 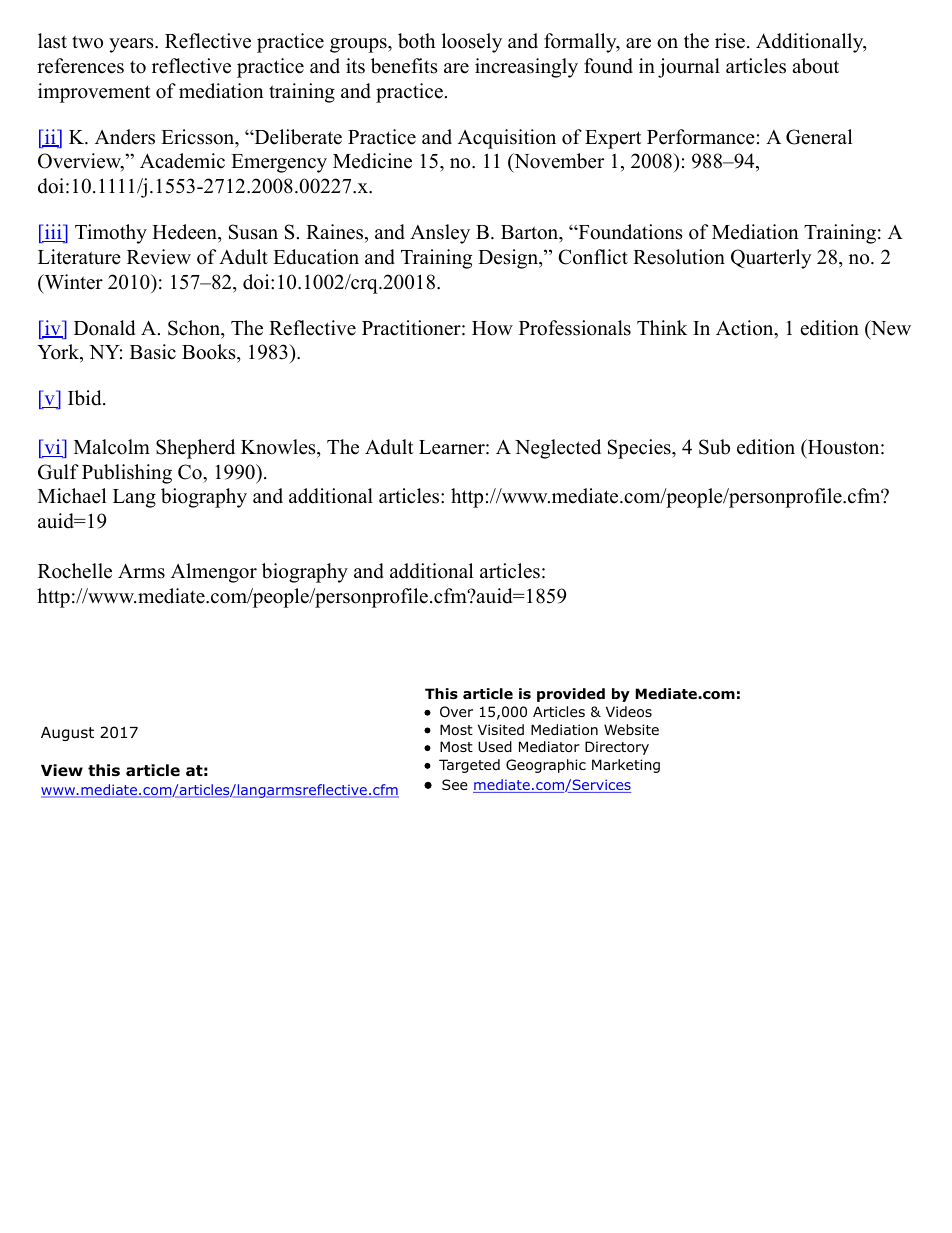 I want to click on Conflict, so click(x=593, y=257).
